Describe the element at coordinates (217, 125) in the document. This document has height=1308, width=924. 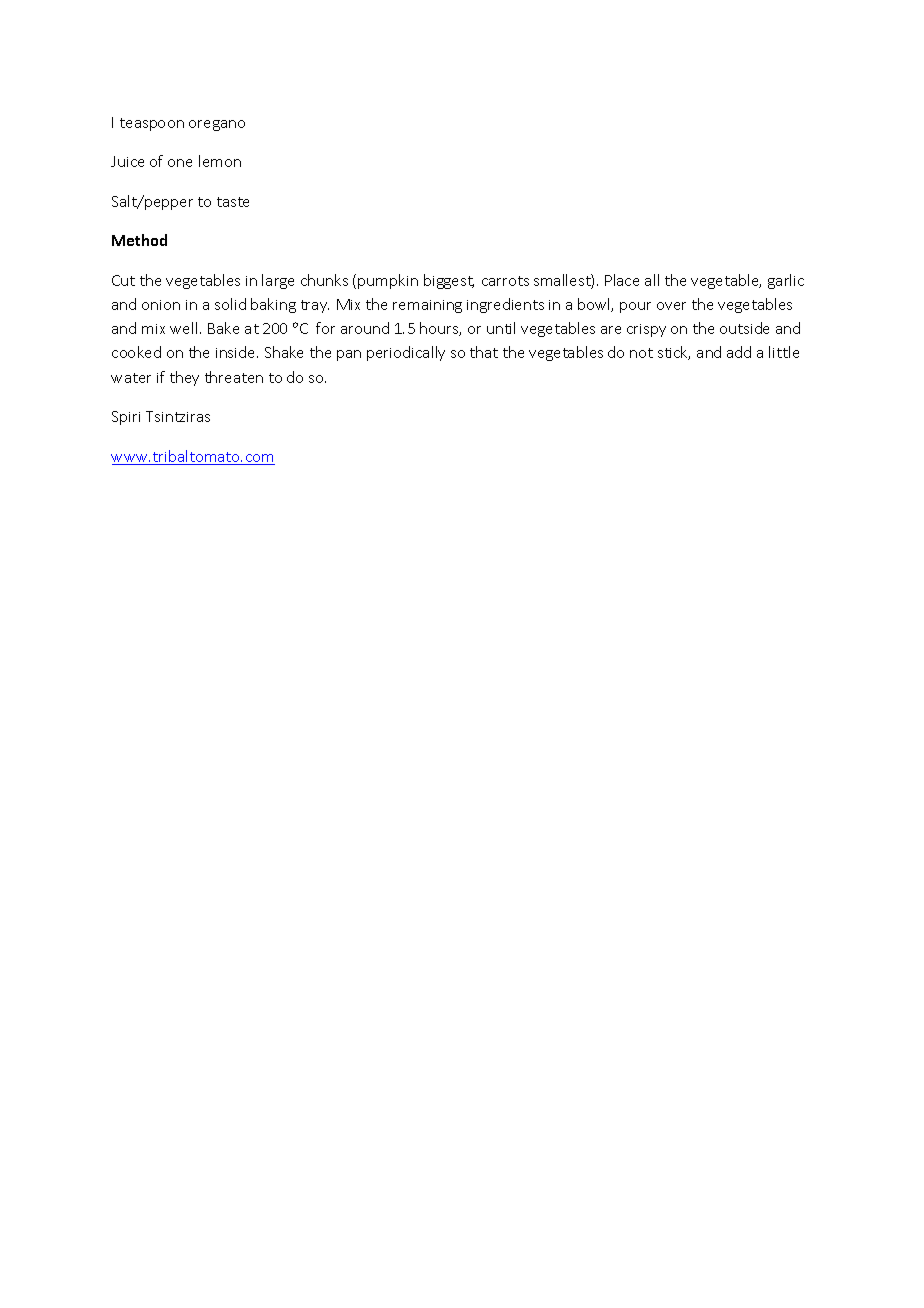
I see `oregano` at that location.
